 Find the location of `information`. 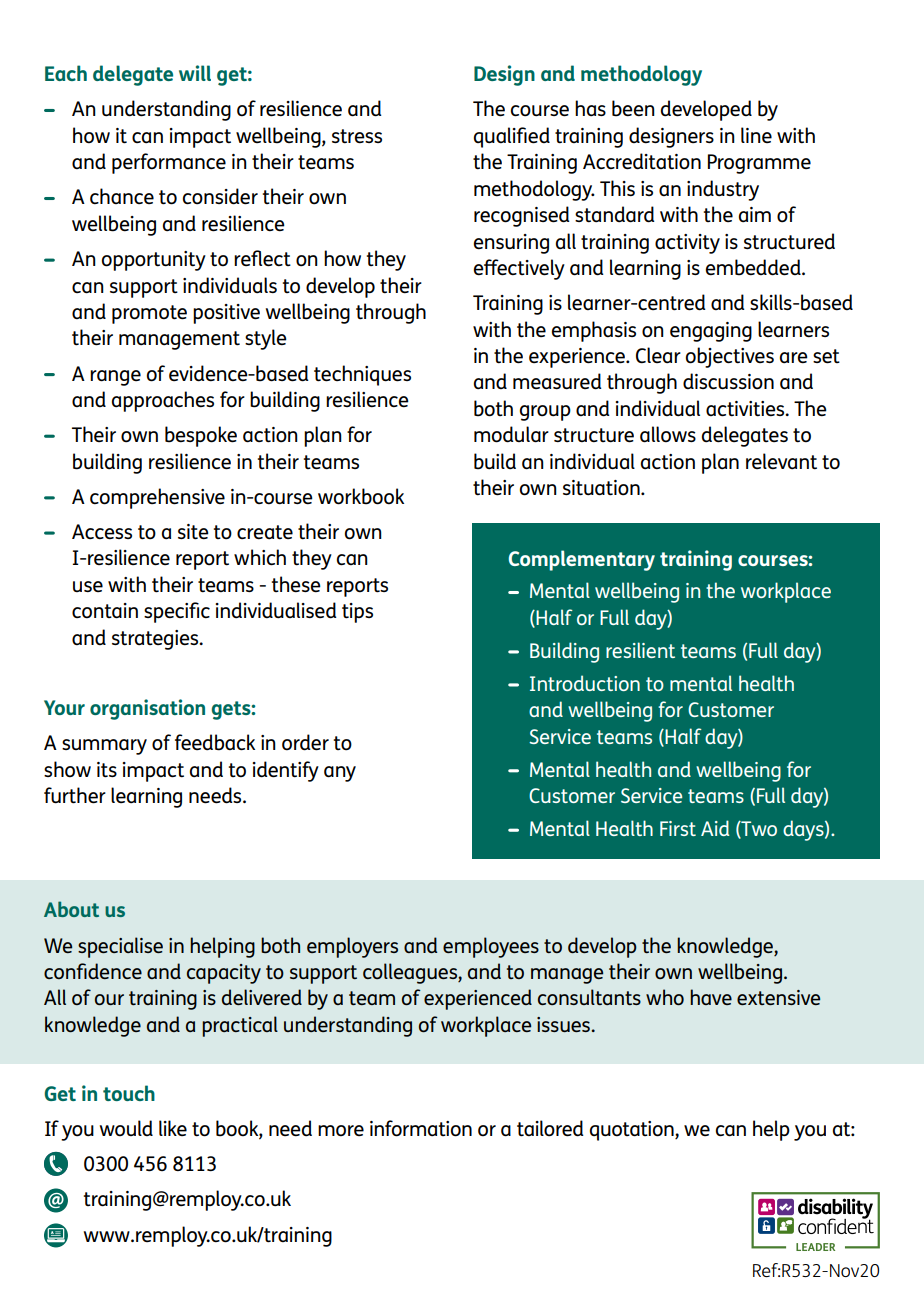

information is located at coordinates (421, 1128).
